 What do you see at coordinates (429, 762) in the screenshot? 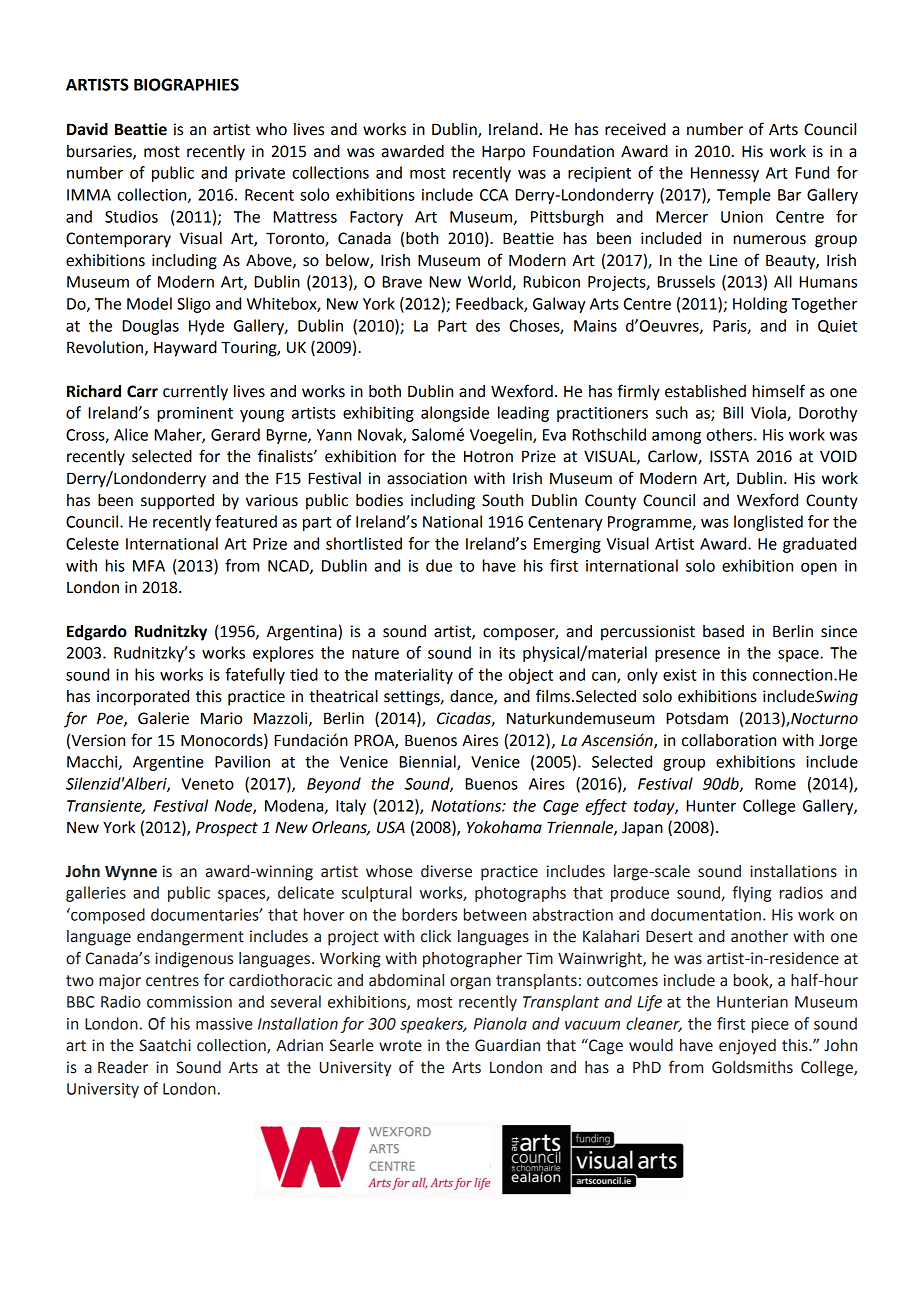
I see `Biennial` at bounding box center [429, 762].
